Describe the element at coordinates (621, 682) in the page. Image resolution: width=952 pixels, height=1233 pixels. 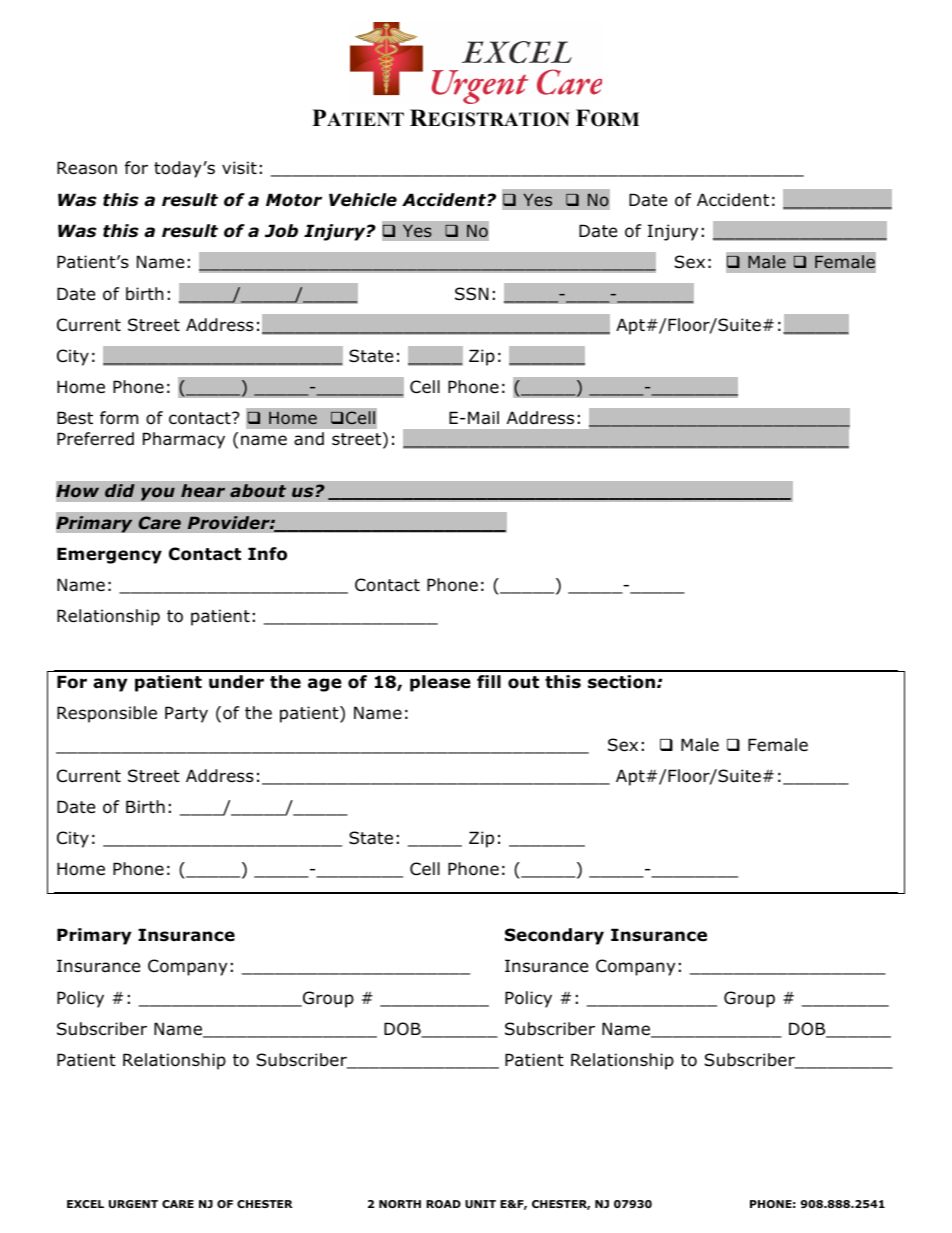
I see `section` at that location.
